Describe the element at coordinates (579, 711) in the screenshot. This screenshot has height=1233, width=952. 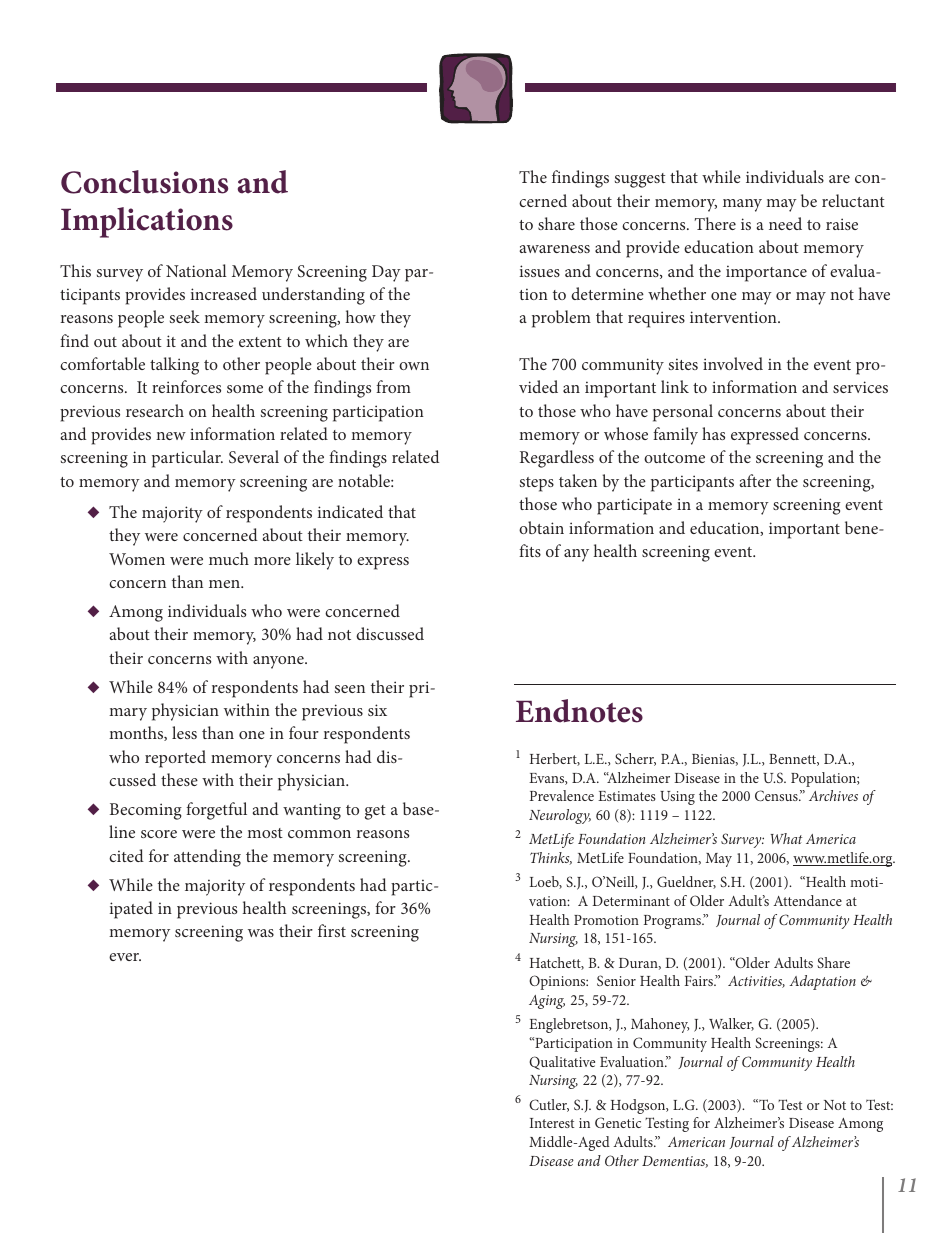
I see `Endnotes` at that location.
